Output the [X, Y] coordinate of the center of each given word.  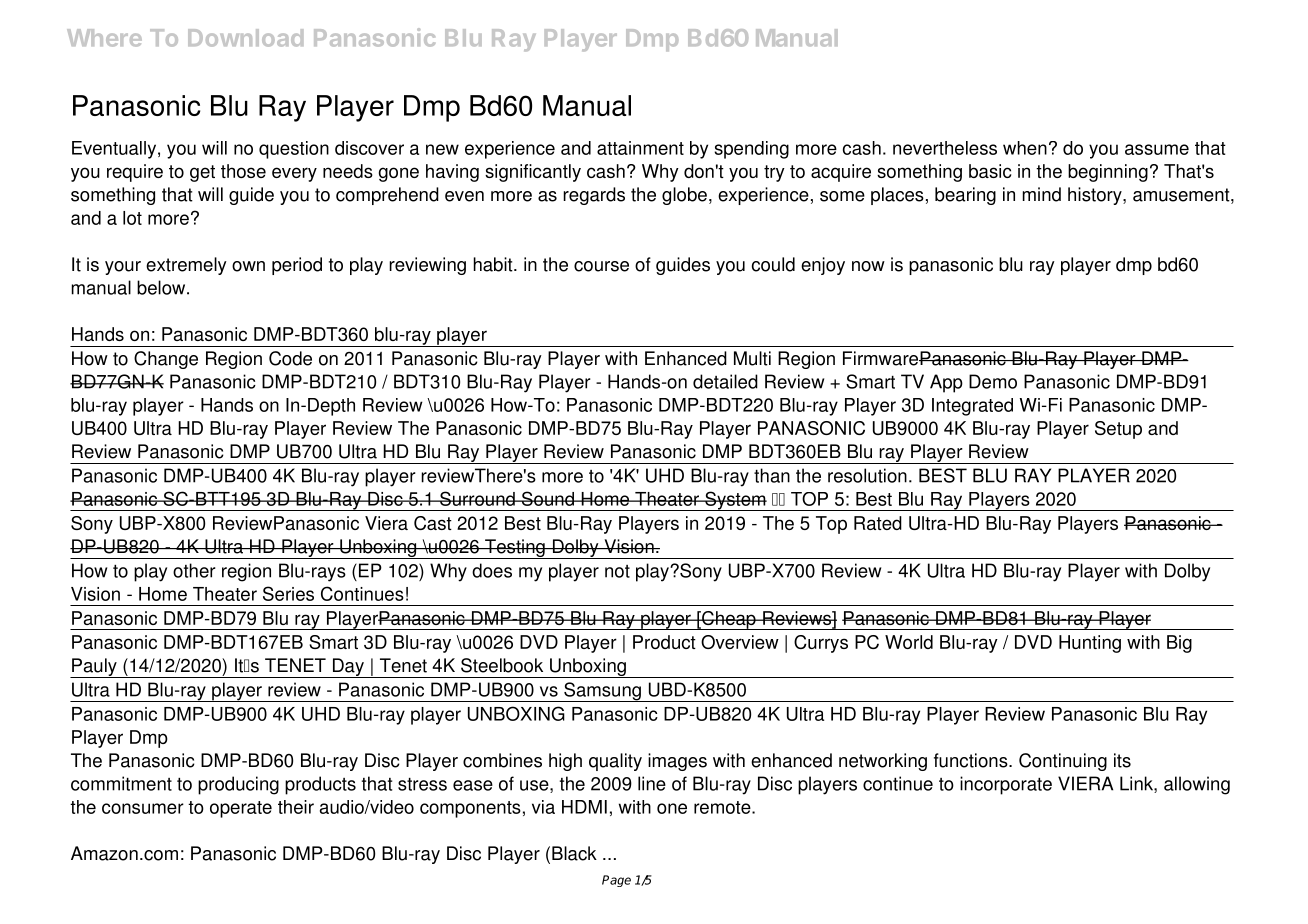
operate [241, 809]
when [1025, 148]
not [617, 571]
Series [288, 593]
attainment [640, 148]
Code [290, 358]
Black [574, 853]
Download [245, 38]
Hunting [1090, 644]
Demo [993, 381]
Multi [752, 358]
